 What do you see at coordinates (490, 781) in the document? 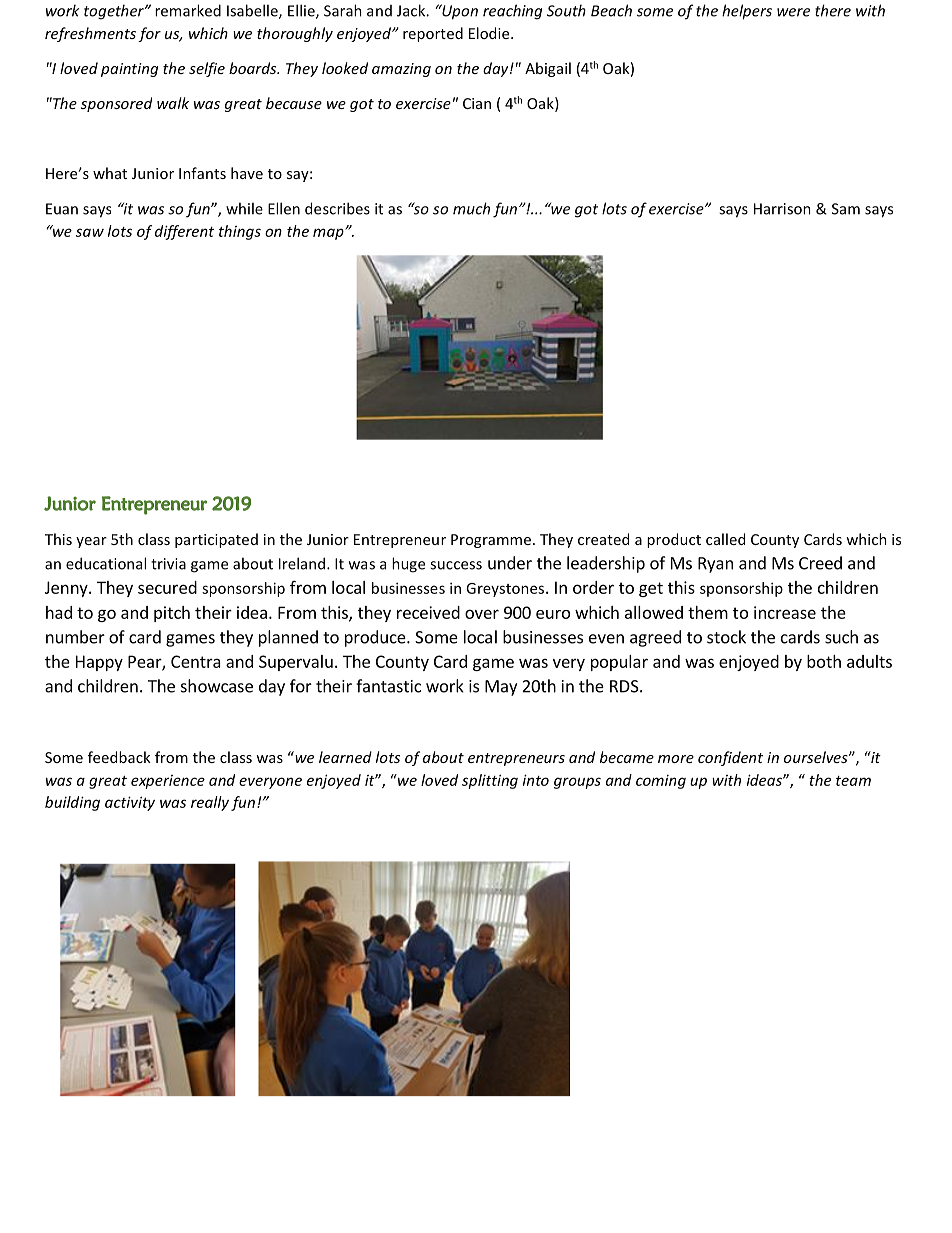
I see `splitting` at bounding box center [490, 781].
